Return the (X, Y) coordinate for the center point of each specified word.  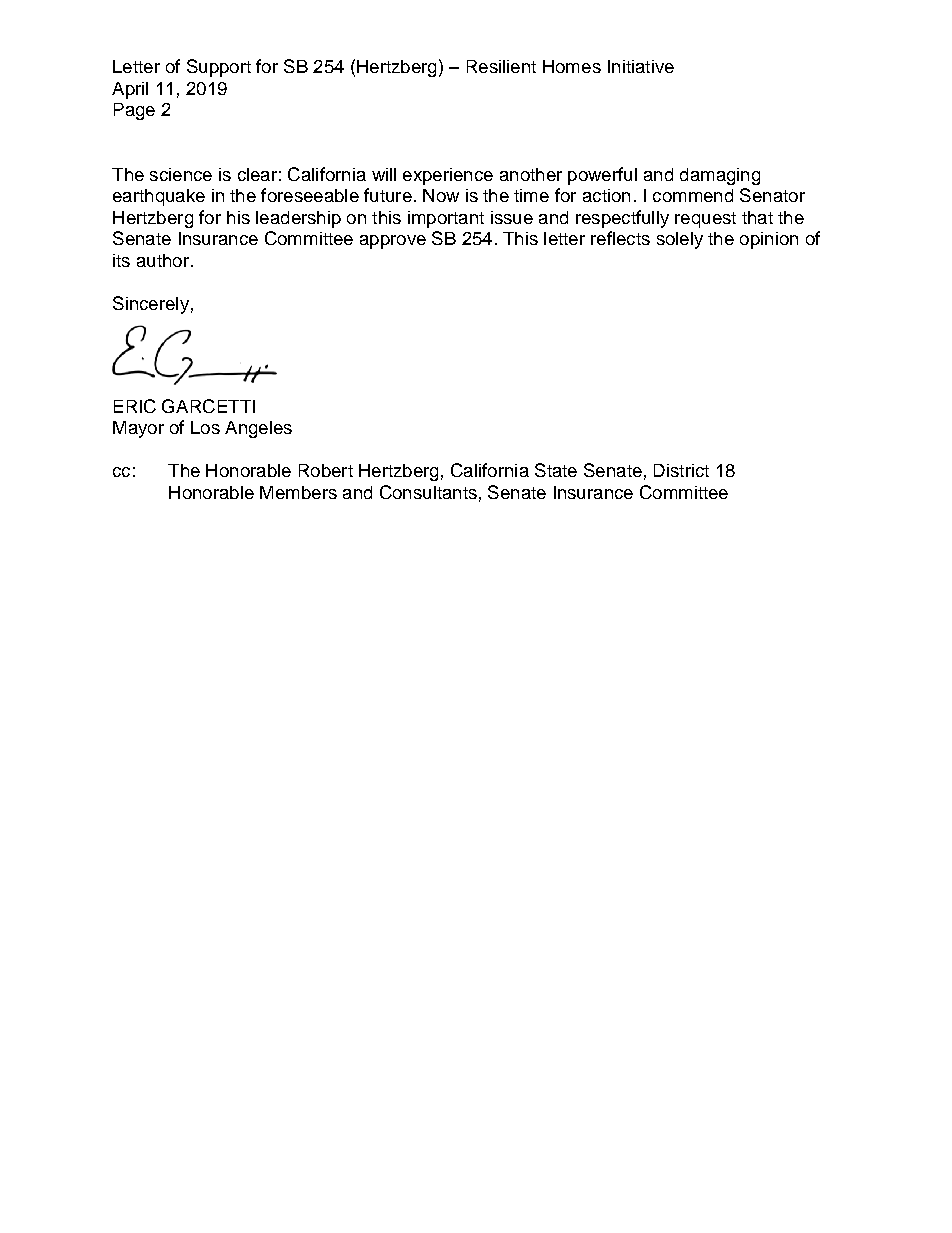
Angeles (258, 429)
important (446, 219)
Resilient (501, 66)
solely (680, 240)
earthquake (159, 197)
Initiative (641, 66)
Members (298, 492)
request (705, 220)
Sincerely (151, 305)
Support (219, 68)
